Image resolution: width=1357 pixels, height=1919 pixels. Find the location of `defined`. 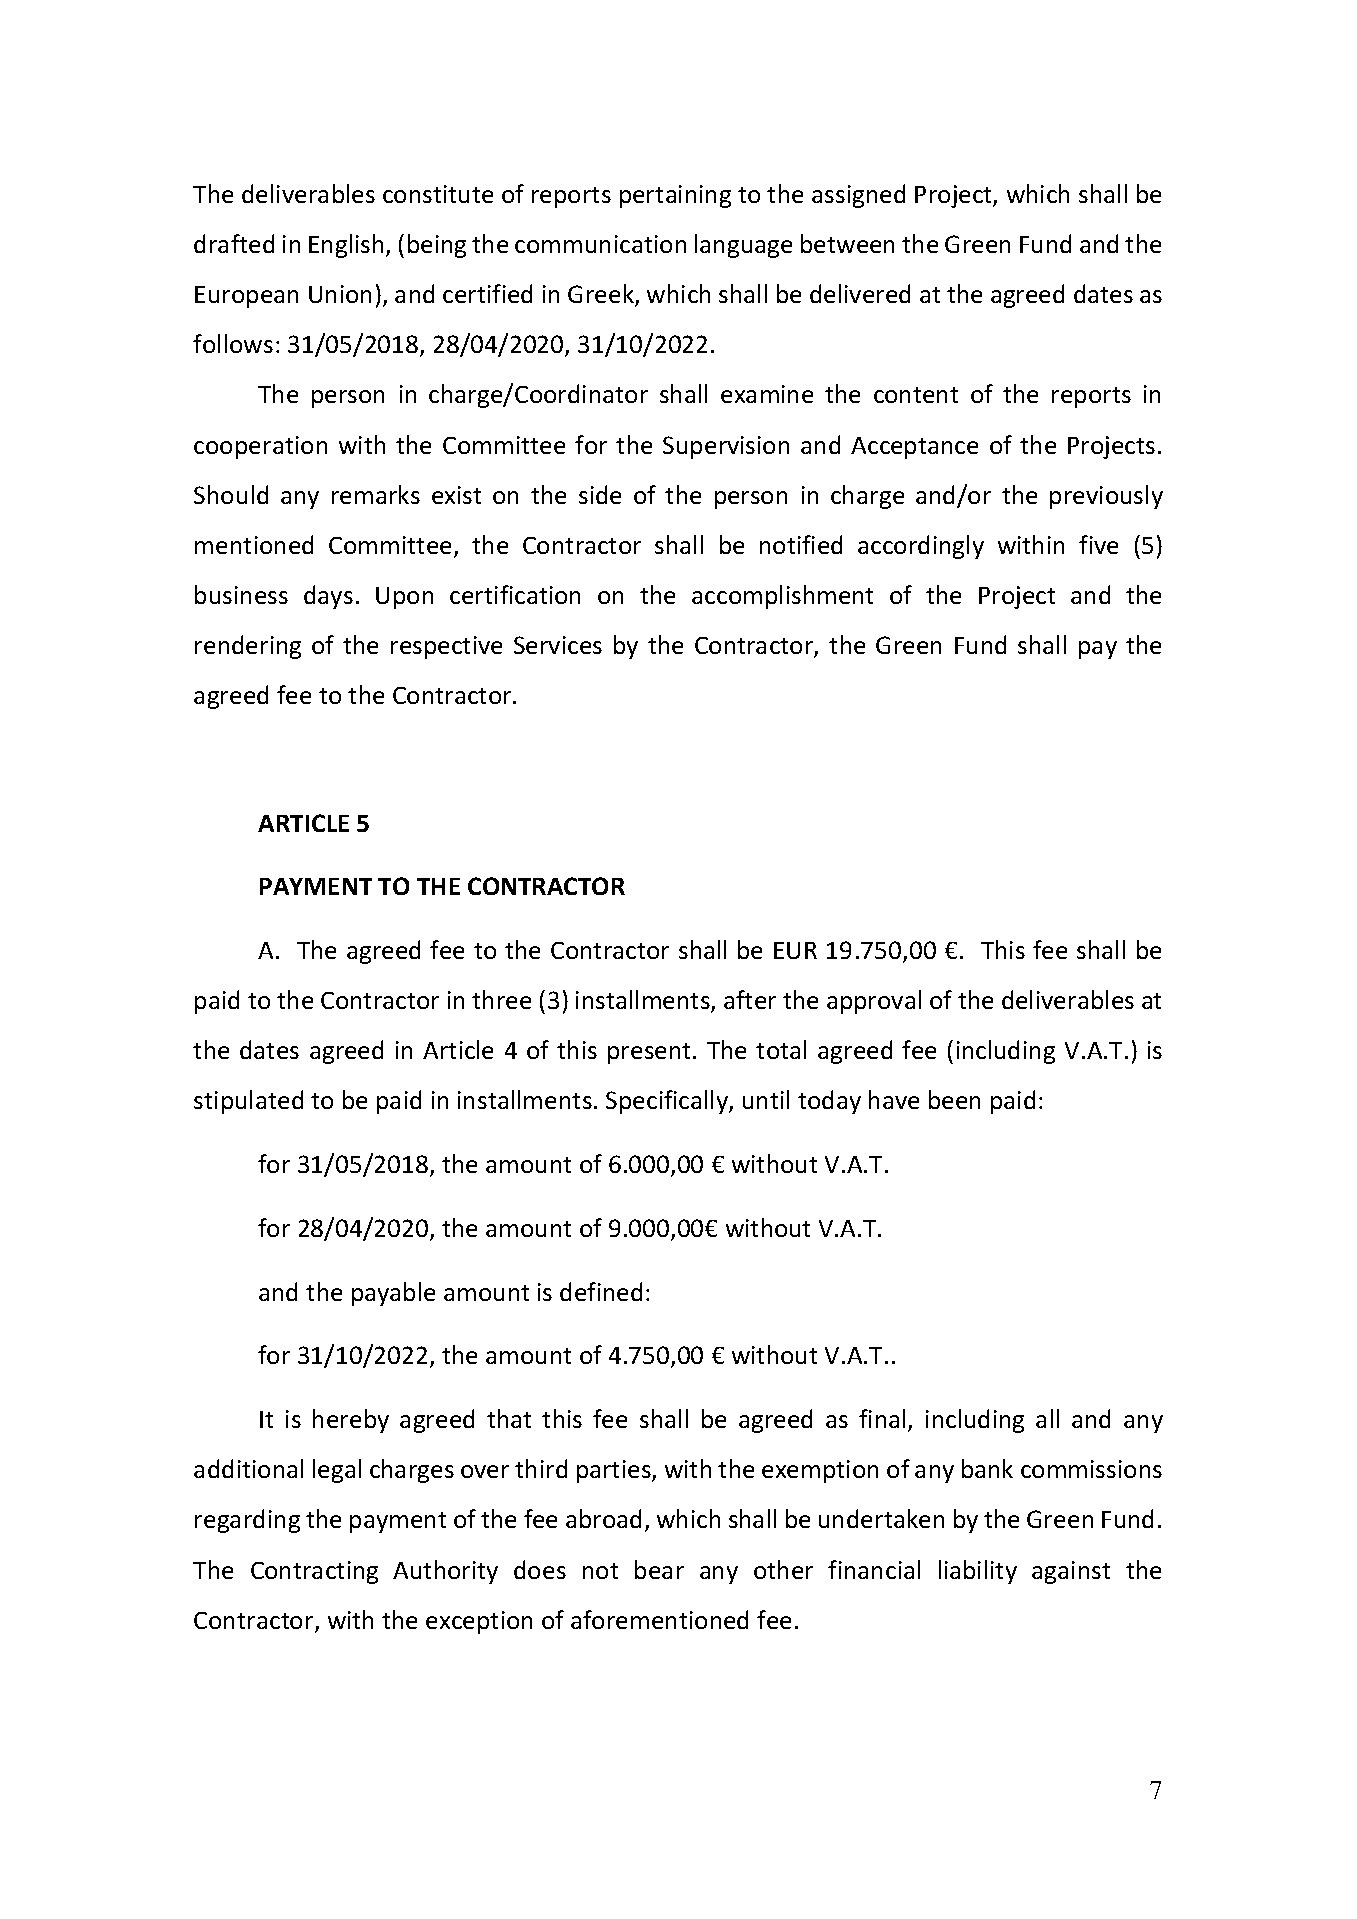

defined is located at coordinates (601, 1291).
